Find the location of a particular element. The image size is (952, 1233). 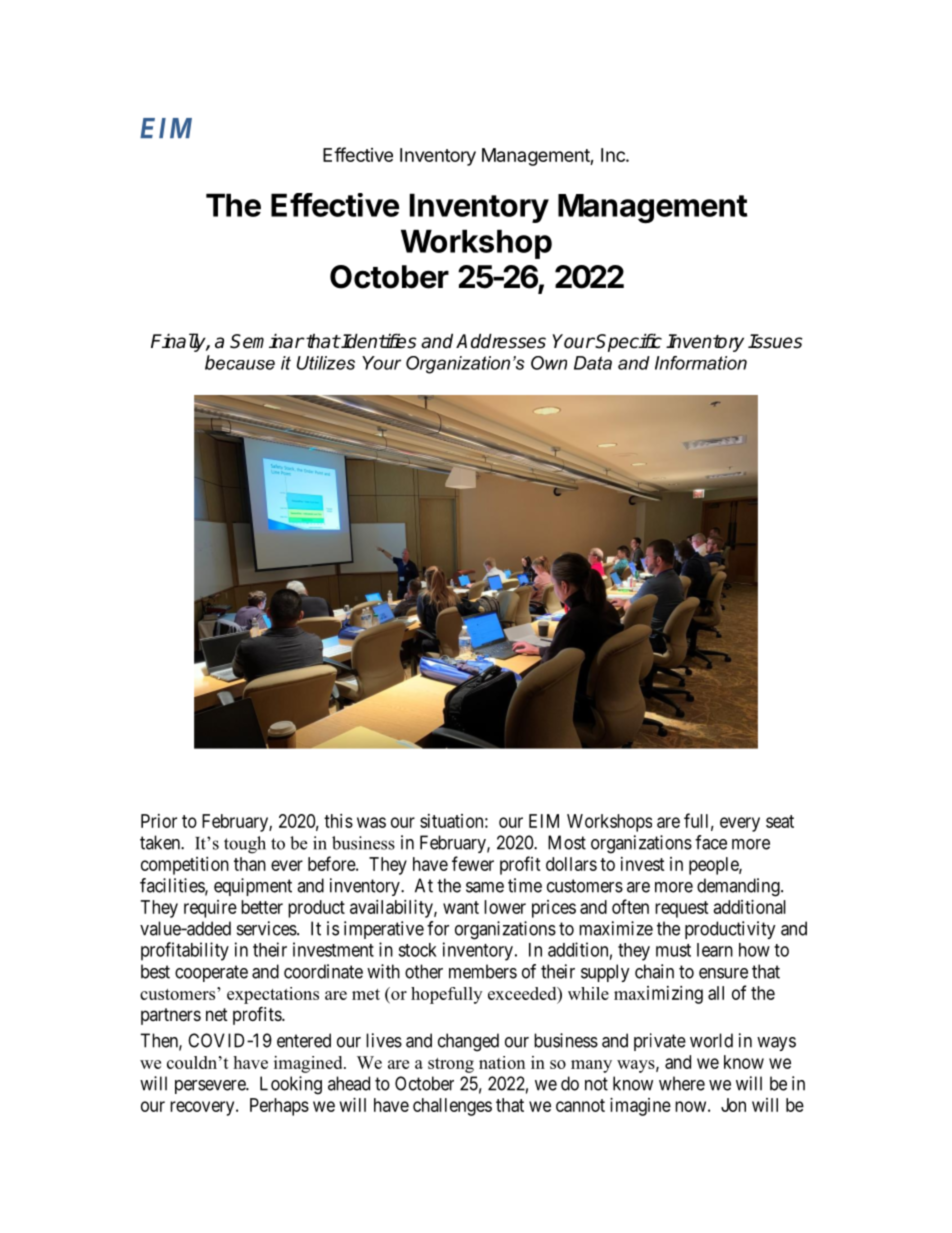

Looking is located at coordinates (291, 1085).
